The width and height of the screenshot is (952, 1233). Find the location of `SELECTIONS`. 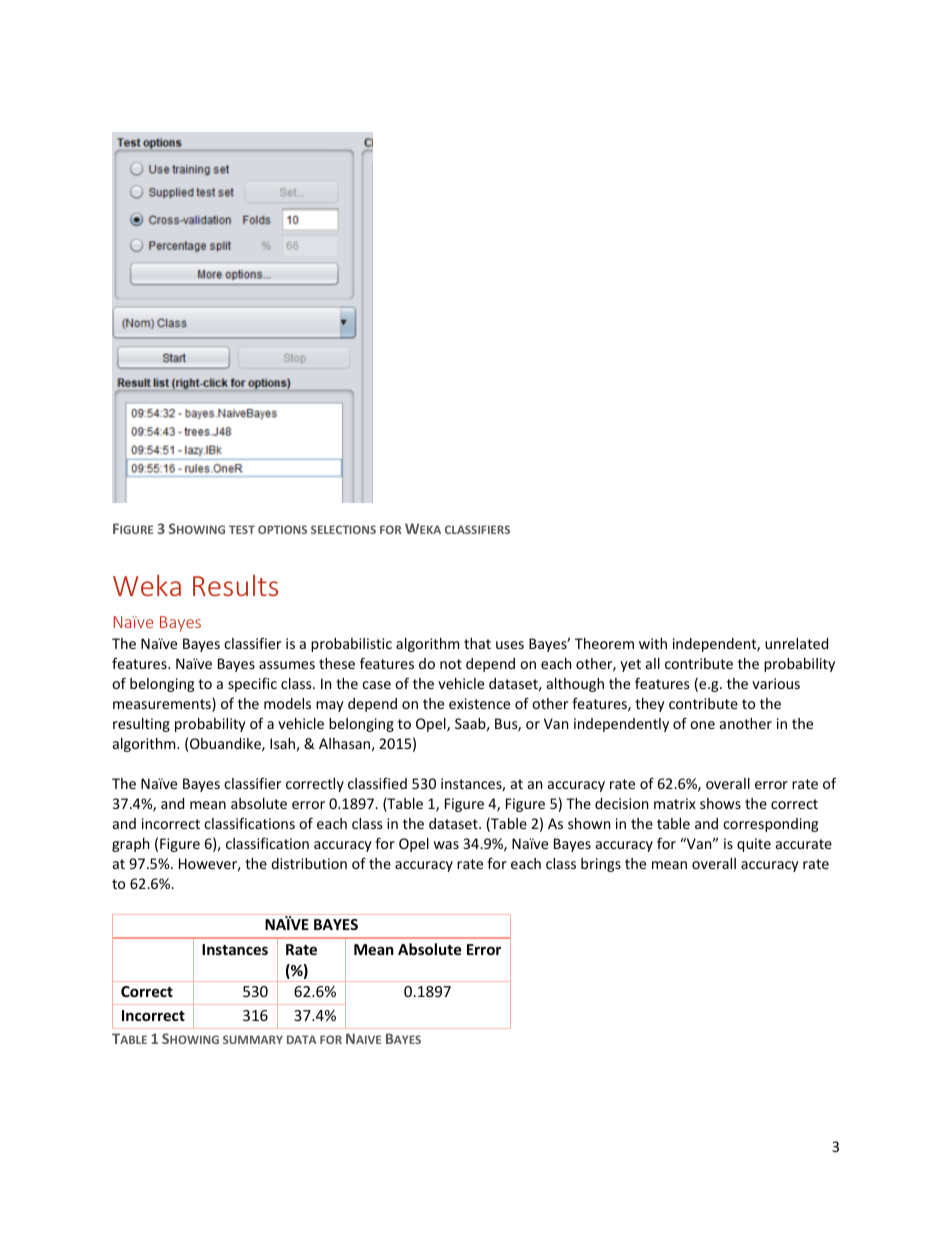

SELECTIONS is located at coordinates (343, 529).
